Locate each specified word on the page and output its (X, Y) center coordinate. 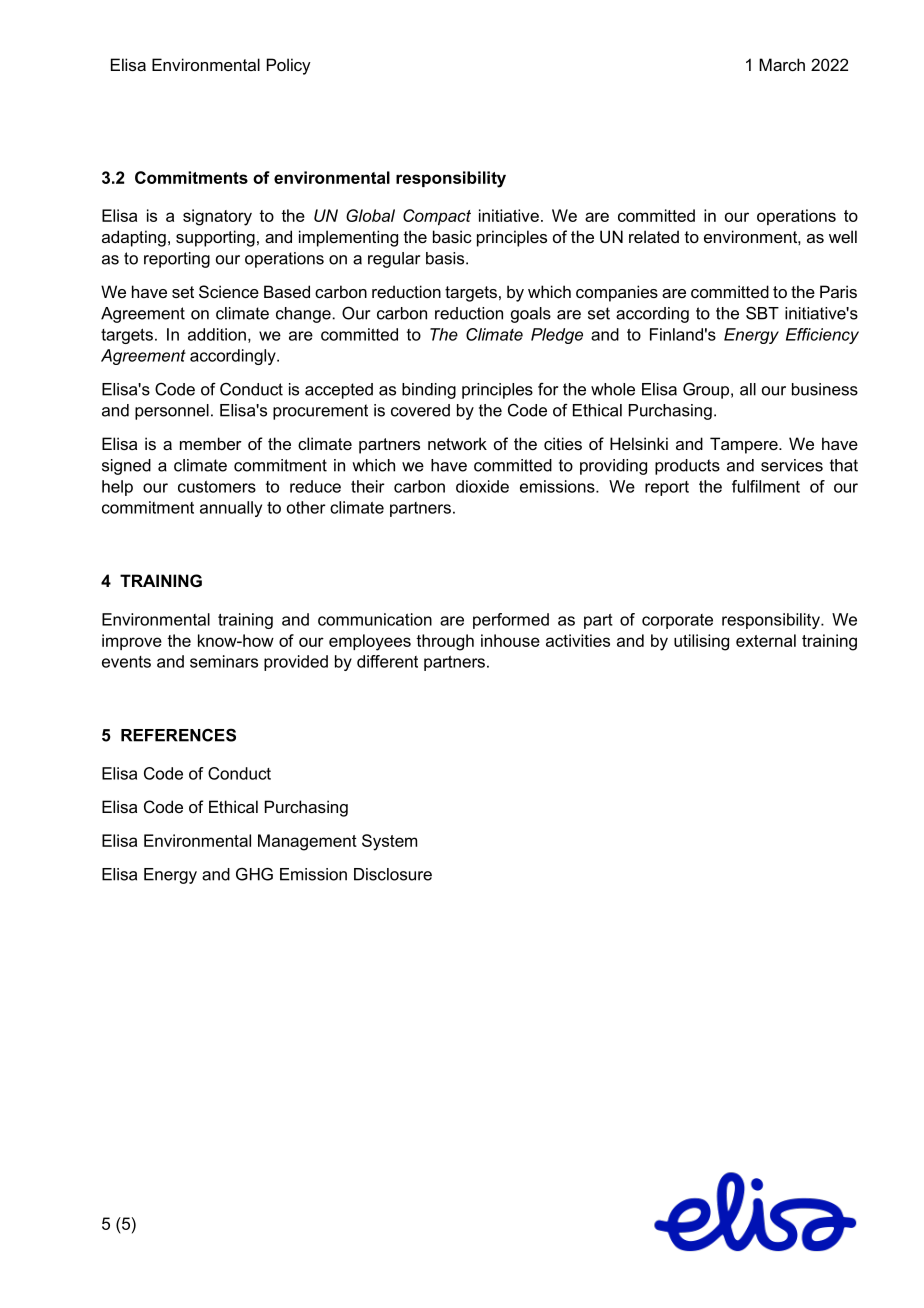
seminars (224, 661)
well (843, 236)
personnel (172, 412)
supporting (215, 238)
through (445, 642)
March (782, 64)
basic (452, 236)
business (825, 389)
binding (429, 391)
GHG (254, 874)
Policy (289, 66)
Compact (437, 217)
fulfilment (766, 486)
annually (231, 509)
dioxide (482, 486)
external (766, 640)
